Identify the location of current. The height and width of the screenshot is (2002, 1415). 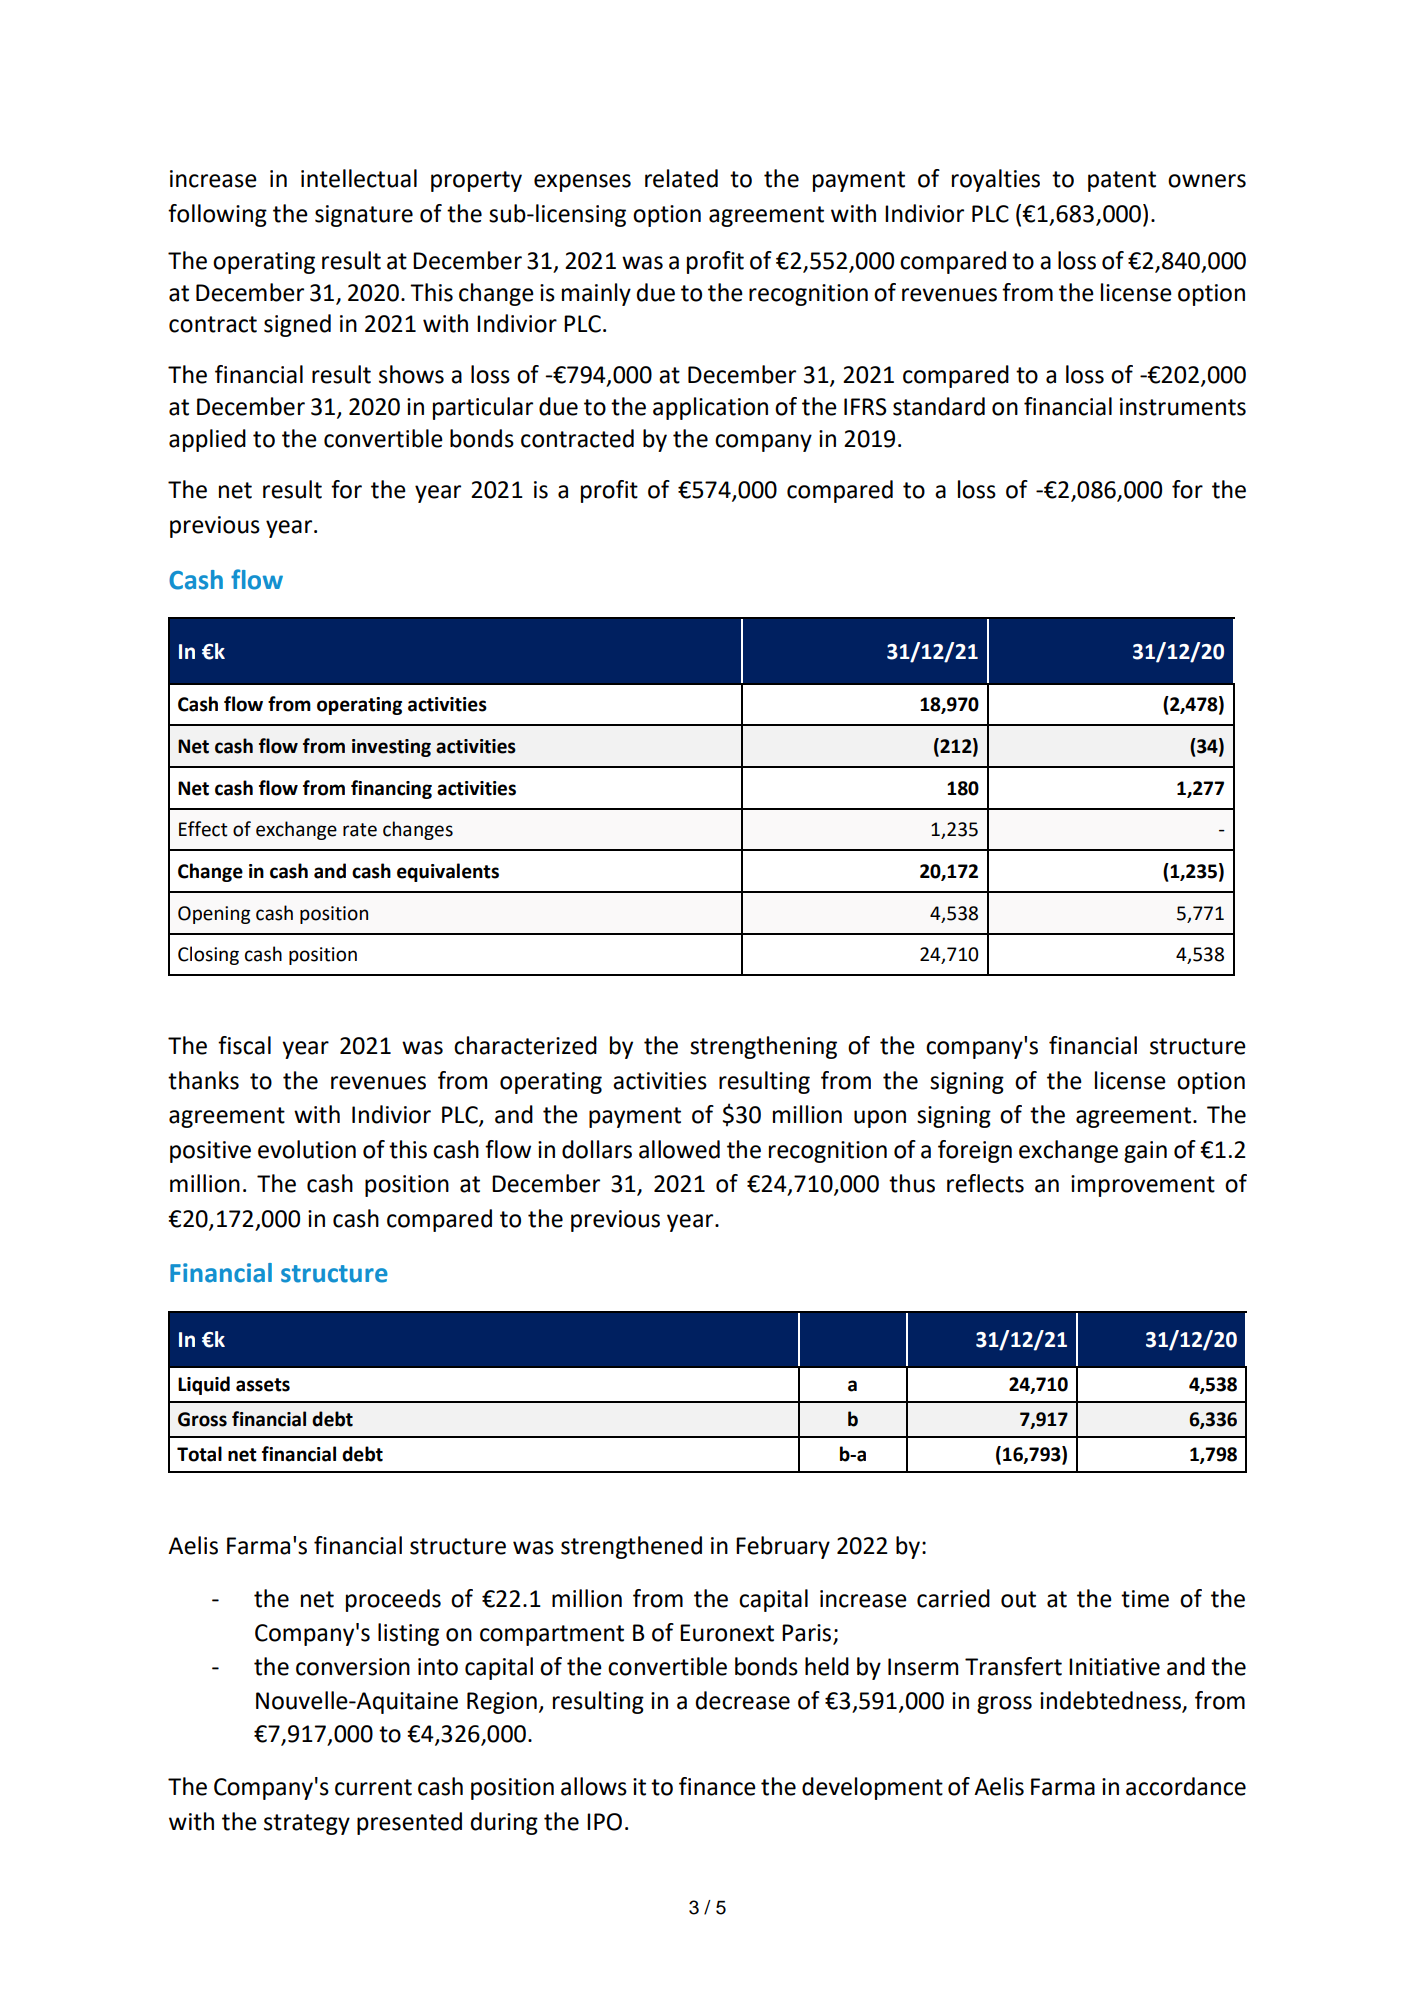
(373, 1787).
